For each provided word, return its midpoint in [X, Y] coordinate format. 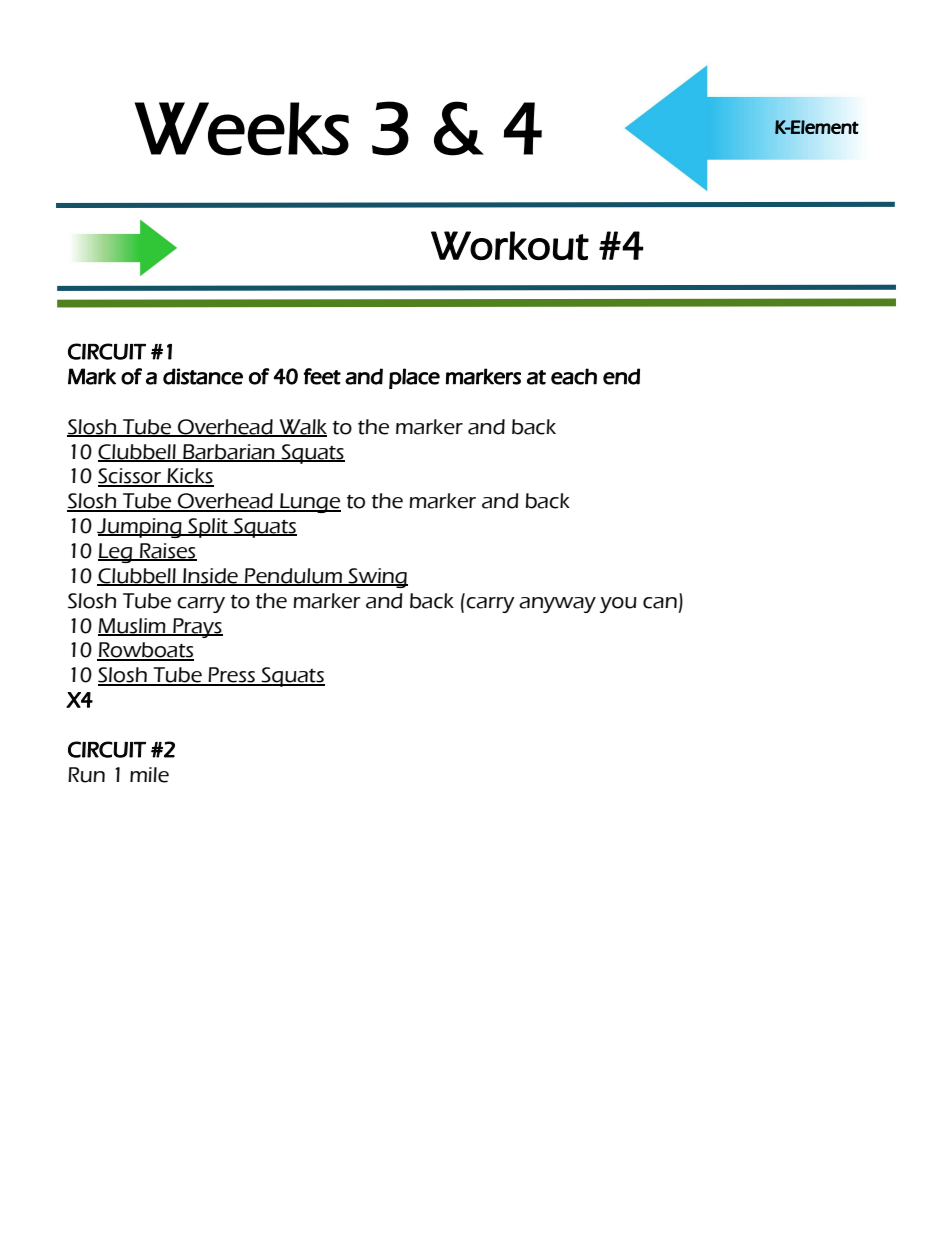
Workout [510, 245]
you [618, 605]
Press [231, 676]
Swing [377, 578]
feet [322, 376]
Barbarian [229, 452]
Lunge [309, 503]
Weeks [242, 129]
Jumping [140, 528]
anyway [557, 605]
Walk [302, 427]
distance [203, 376]
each [574, 376]
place [414, 378]
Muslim [133, 626]
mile [149, 775]
